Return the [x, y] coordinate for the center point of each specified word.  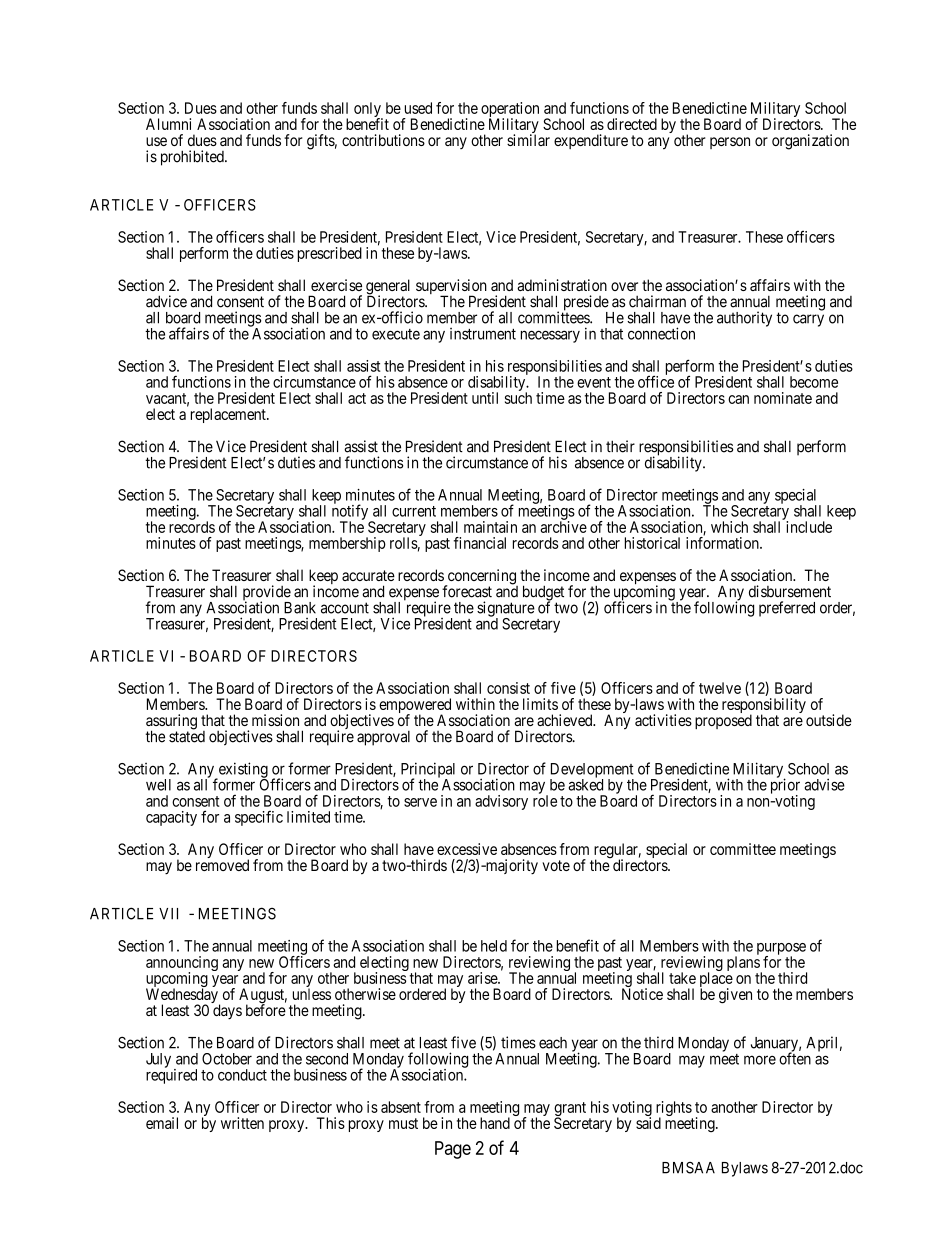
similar [528, 140]
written [242, 1123]
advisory [501, 802]
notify [351, 512]
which [729, 527]
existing [242, 771]
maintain [490, 527]
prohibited [193, 158]
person [730, 143]
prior [785, 786]
